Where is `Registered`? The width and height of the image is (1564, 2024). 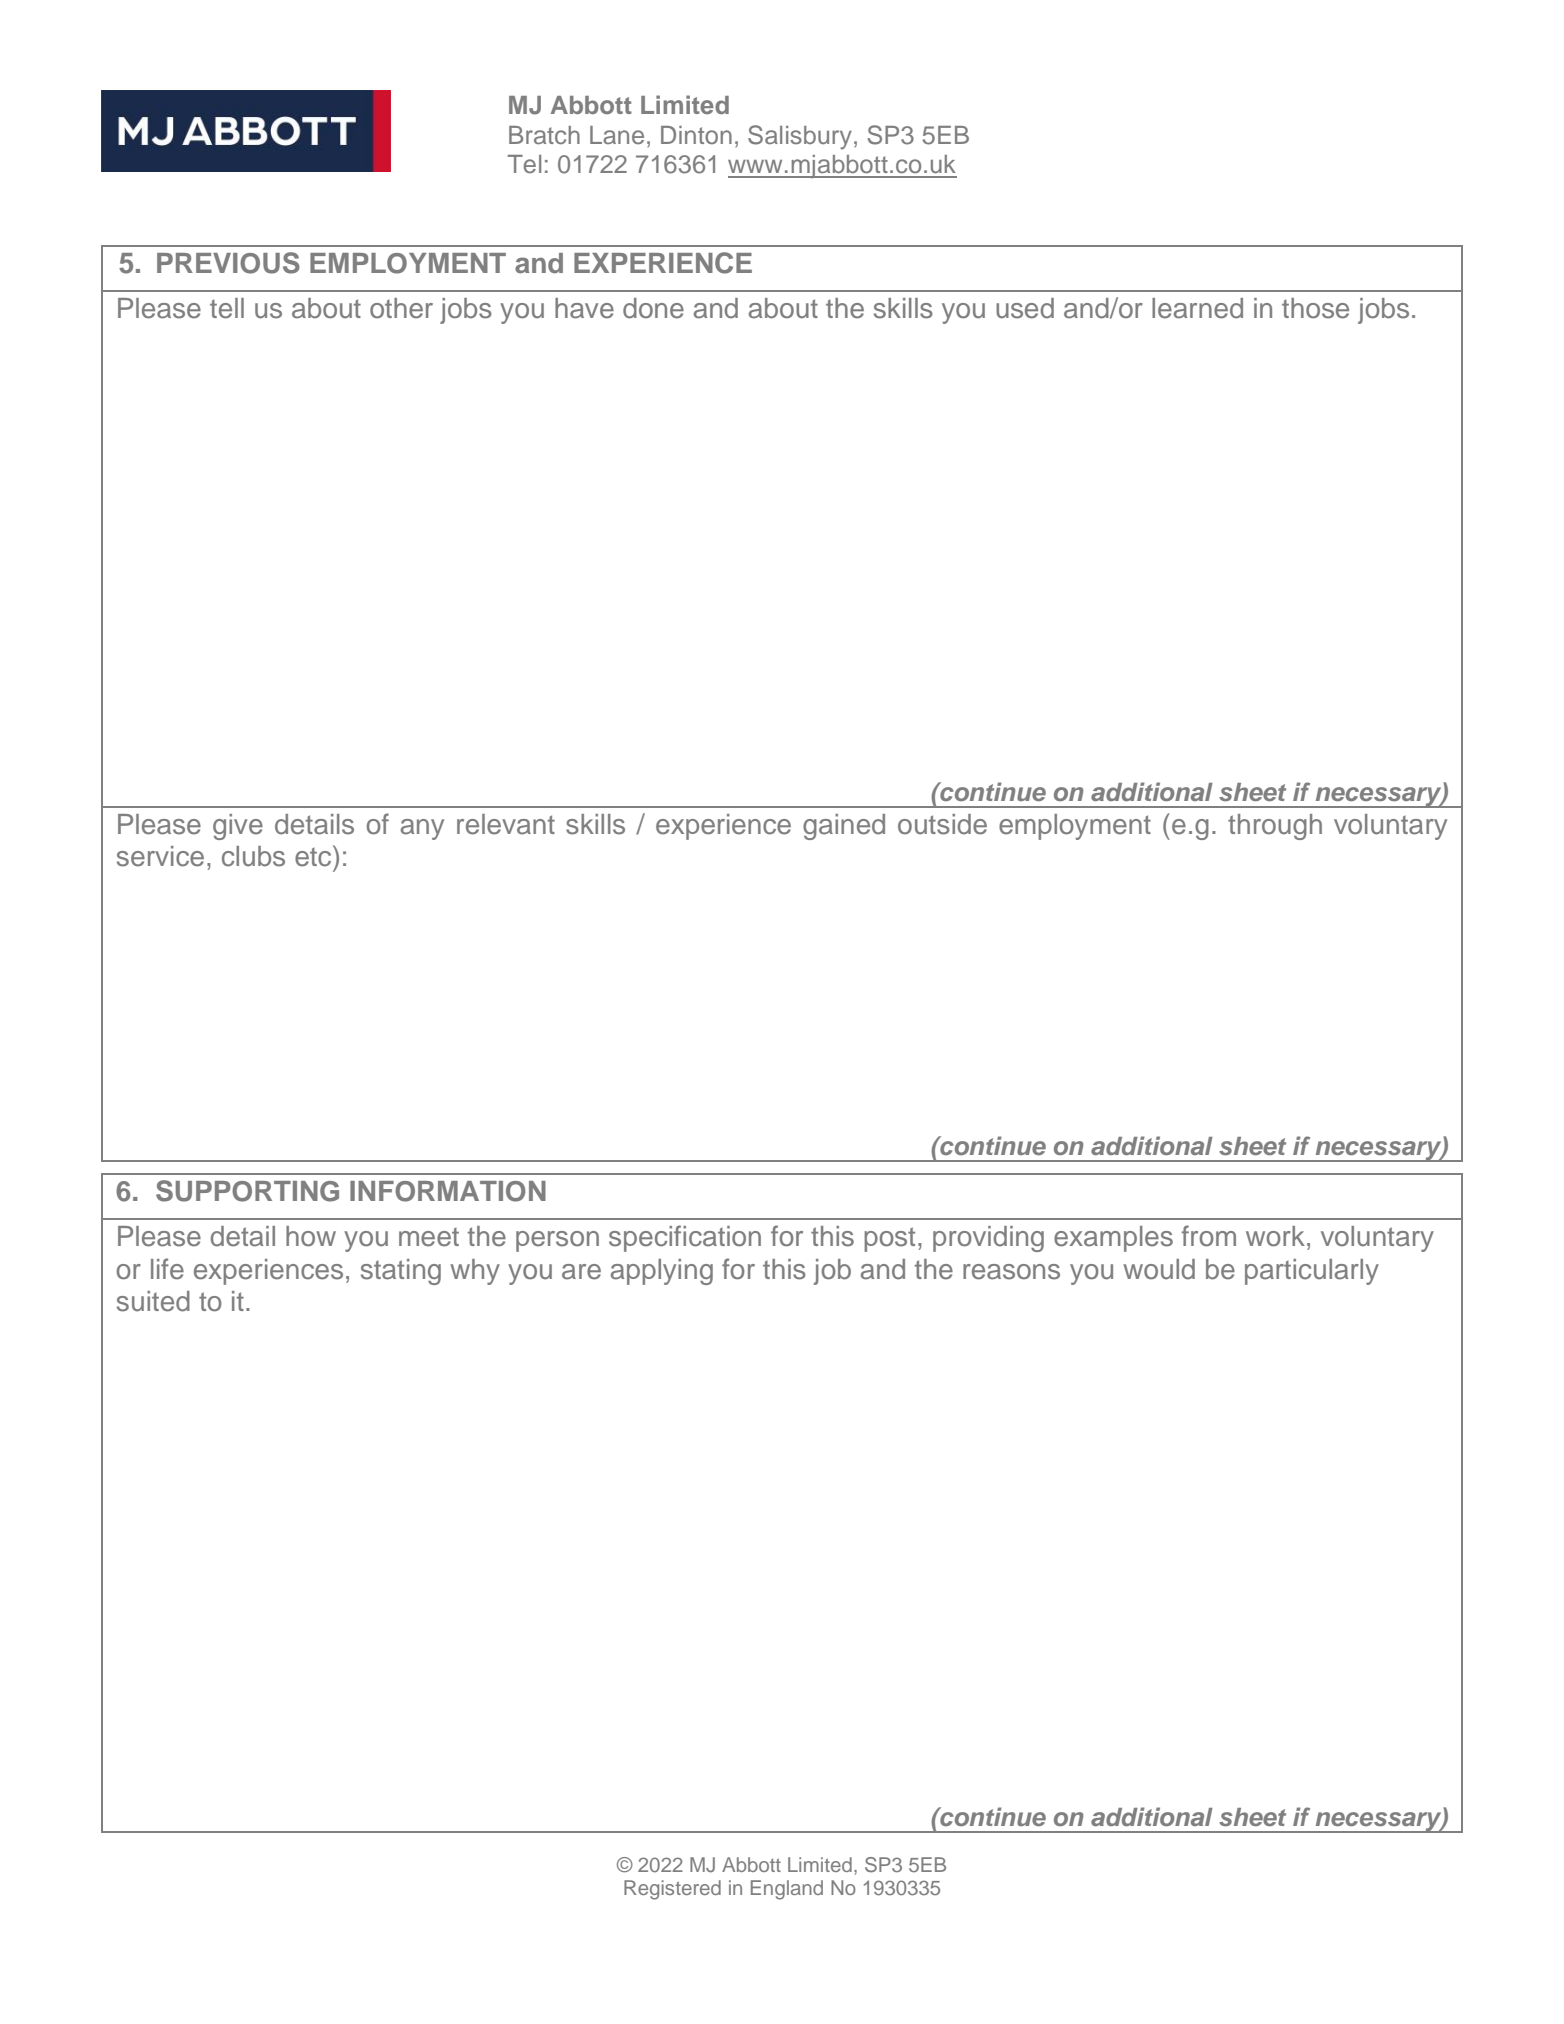
Registered is located at coordinates (672, 1890).
